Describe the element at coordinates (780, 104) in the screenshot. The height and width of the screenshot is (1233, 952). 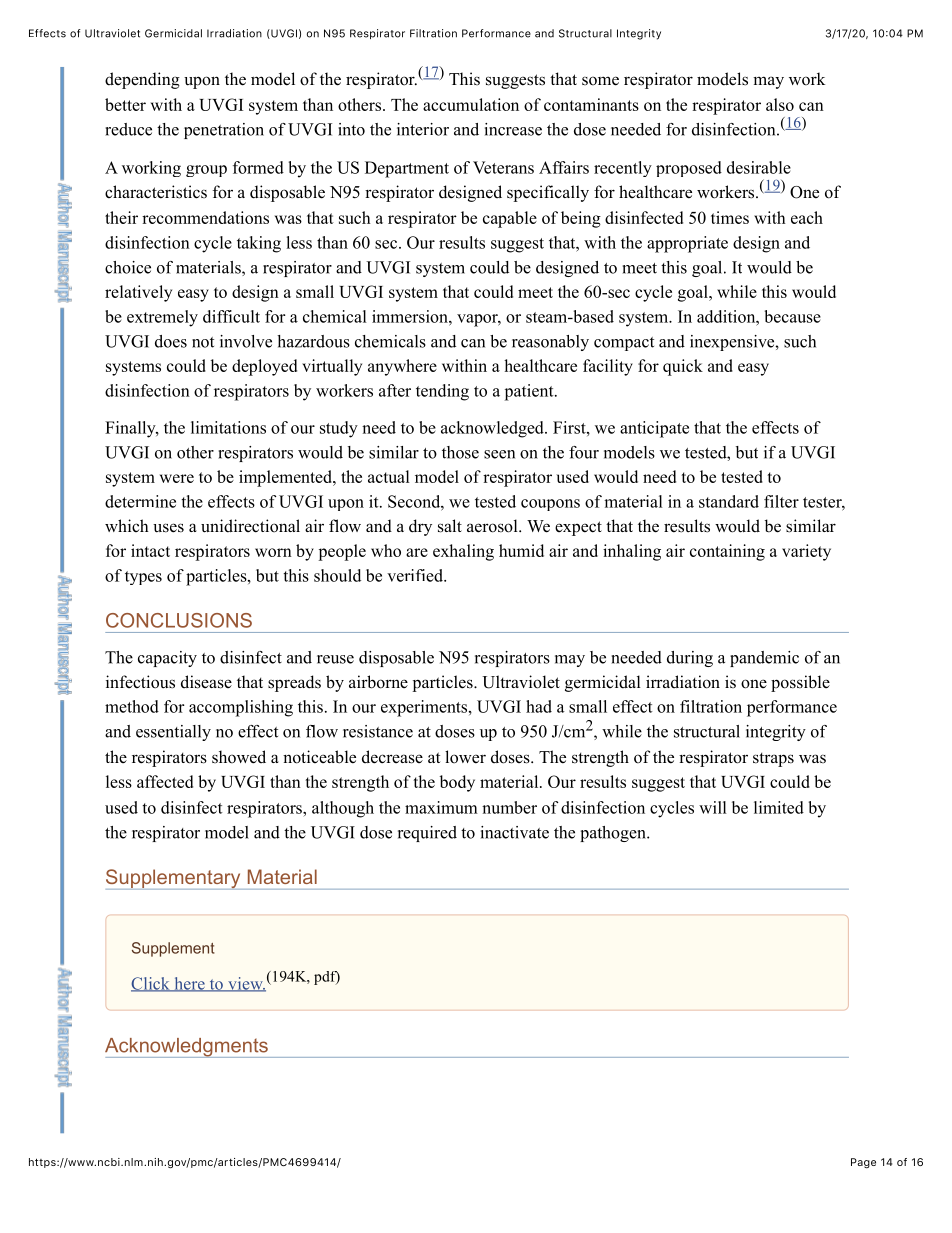
I see `also` at that location.
